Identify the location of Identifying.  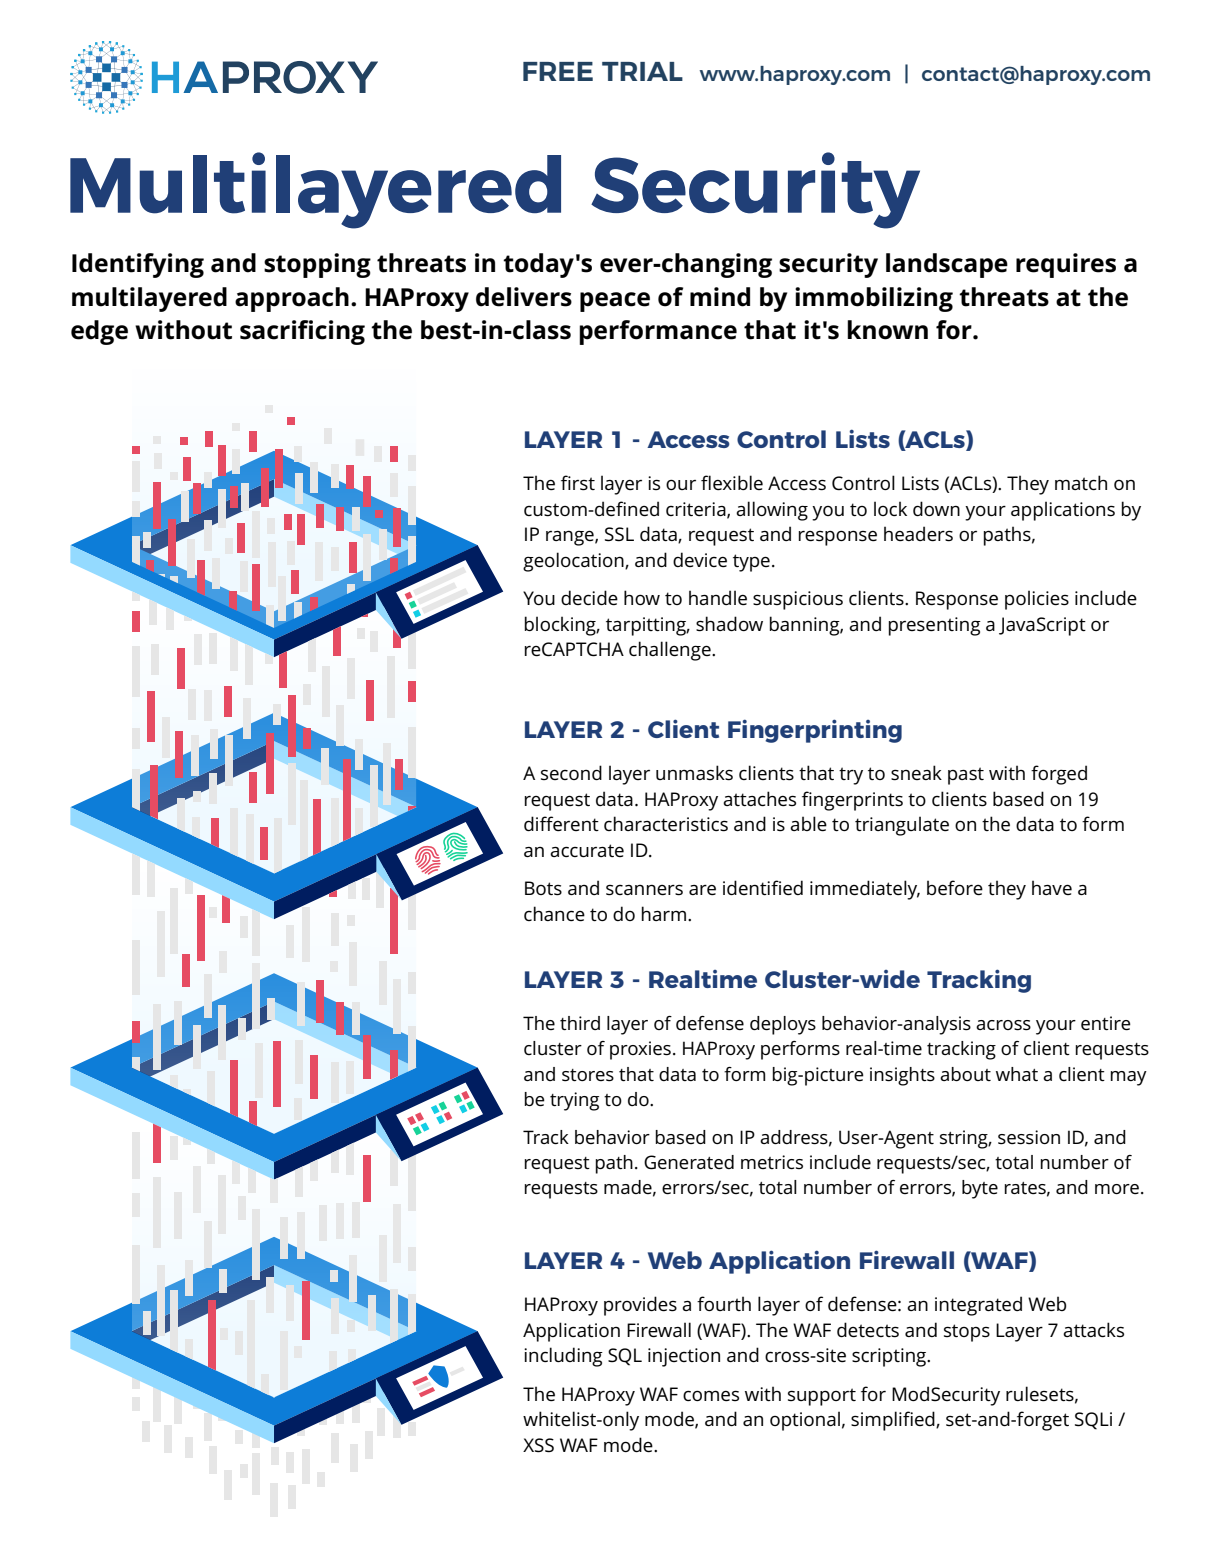
(138, 265).
